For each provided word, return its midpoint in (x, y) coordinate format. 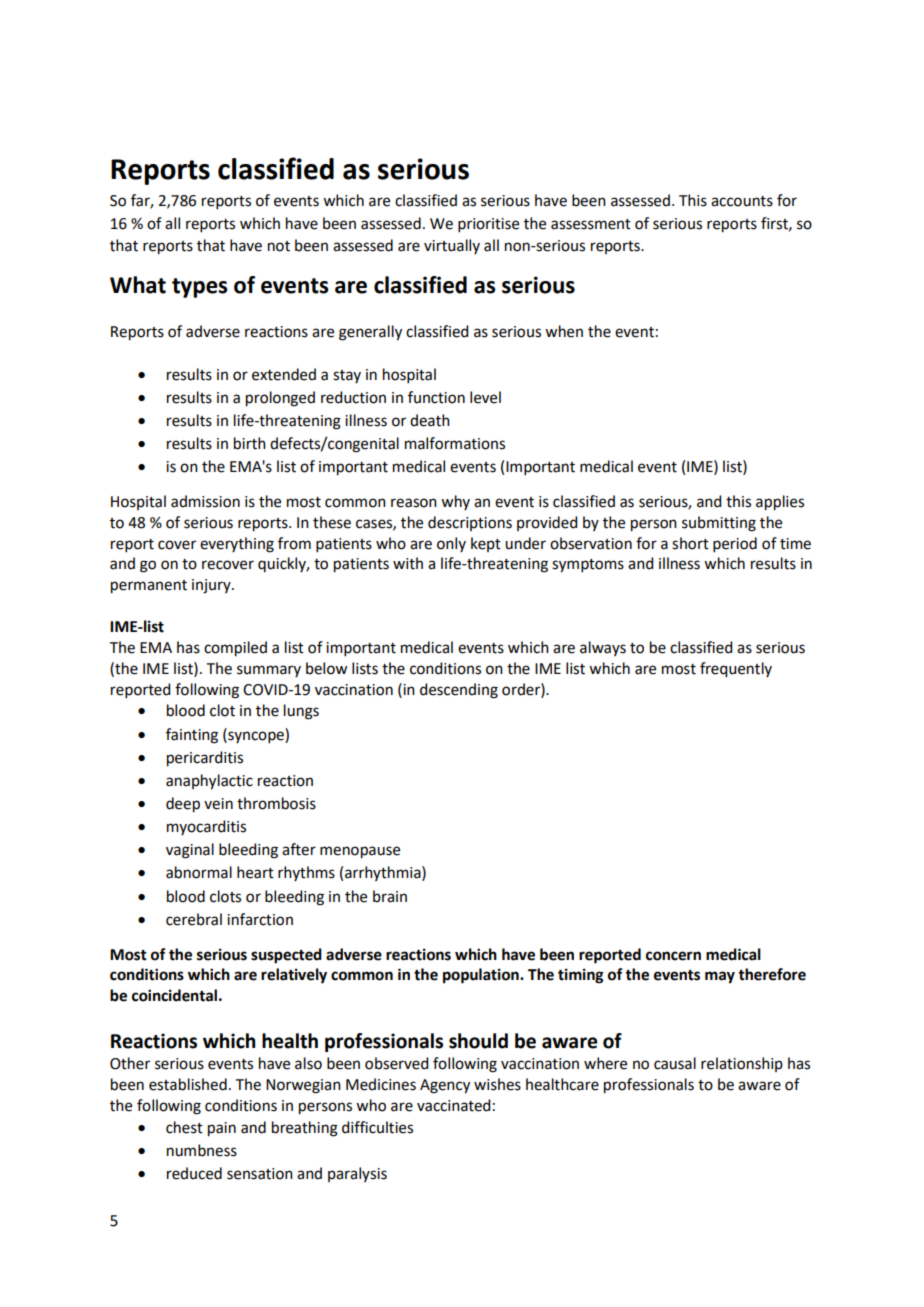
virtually (452, 246)
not (279, 246)
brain (390, 896)
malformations (455, 443)
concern (673, 956)
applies (780, 503)
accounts (742, 201)
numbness (202, 1150)
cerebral (194, 919)
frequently (736, 670)
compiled (235, 649)
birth (250, 443)
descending (459, 691)
